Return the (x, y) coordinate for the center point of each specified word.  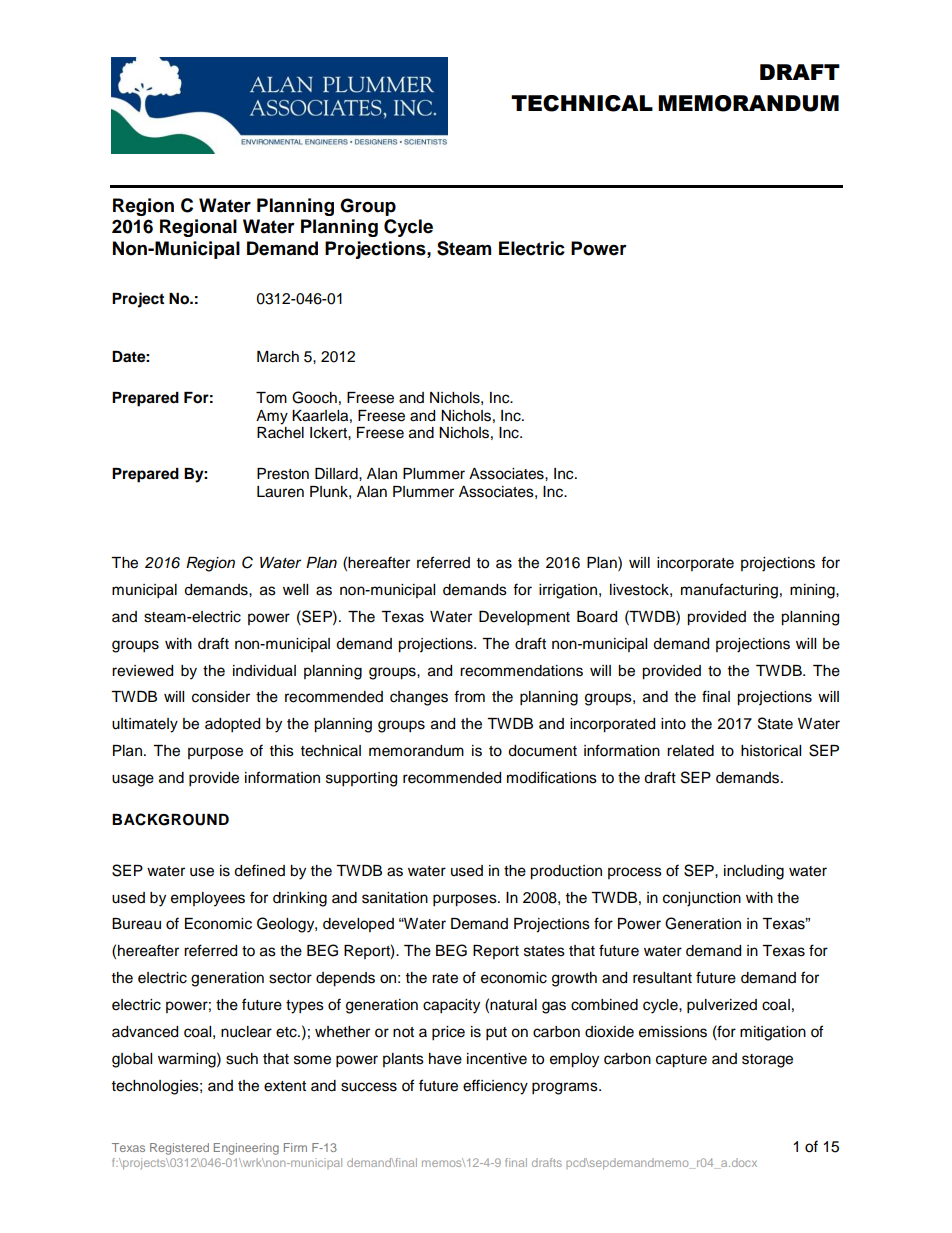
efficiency (495, 1087)
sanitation (395, 898)
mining (813, 591)
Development (524, 618)
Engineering (246, 1149)
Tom (271, 398)
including (754, 872)
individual (264, 671)
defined (259, 870)
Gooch (314, 397)
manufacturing (729, 591)
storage (767, 1061)
